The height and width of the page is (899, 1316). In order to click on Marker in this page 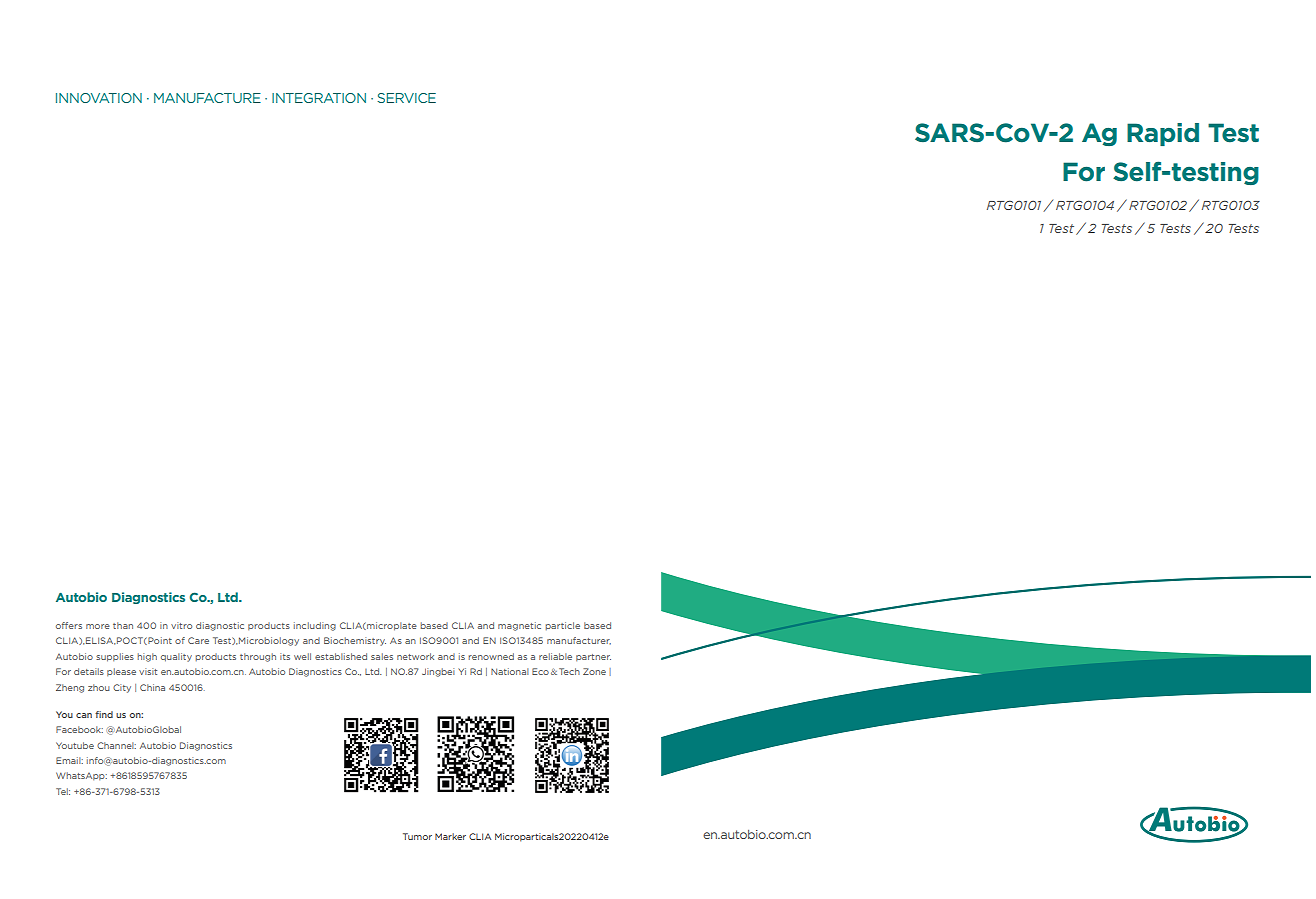, I will do `click(450, 836)`.
